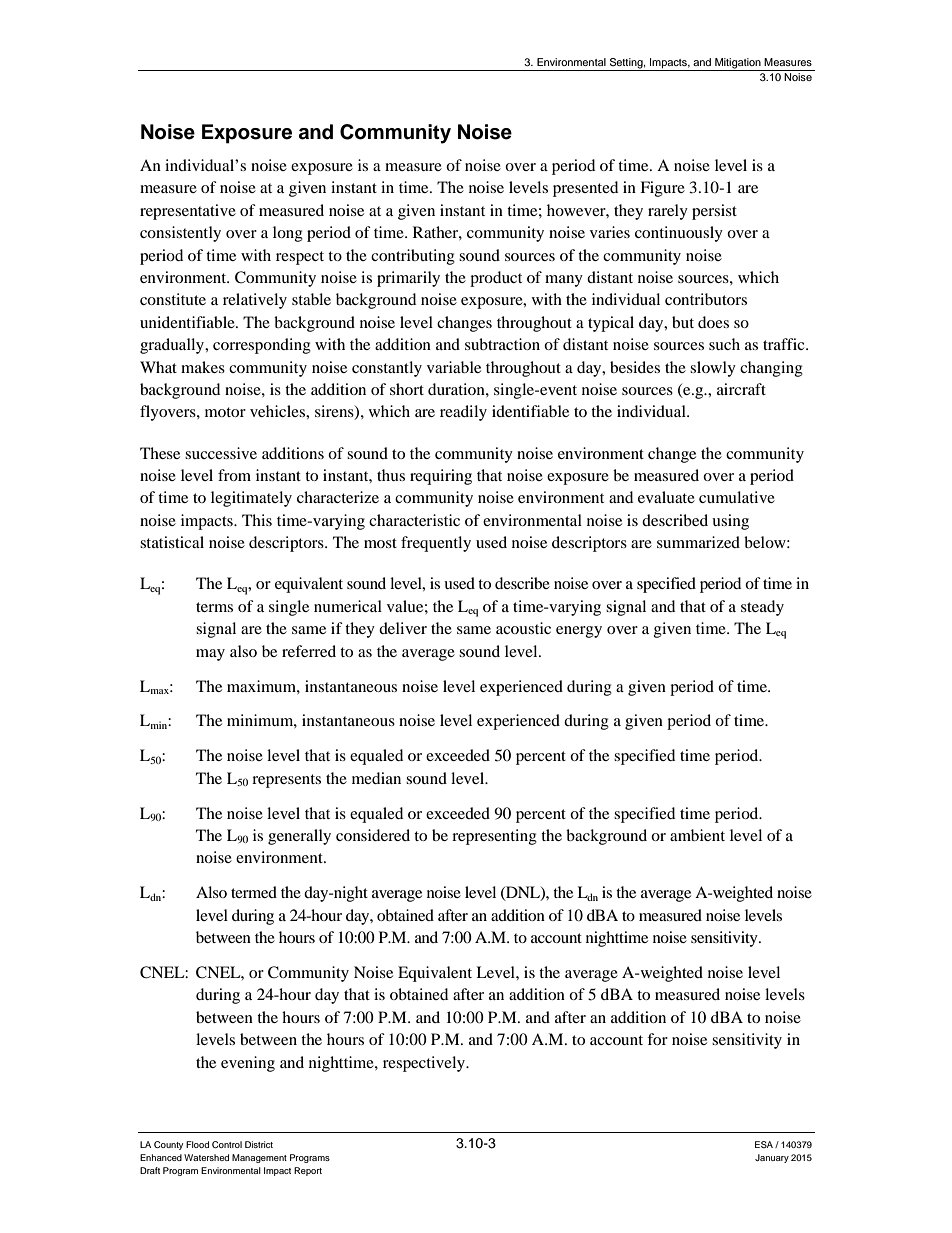  What do you see at coordinates (585, 189) in the screenshot?
I see `presented` at bounding box center [585, 189].
